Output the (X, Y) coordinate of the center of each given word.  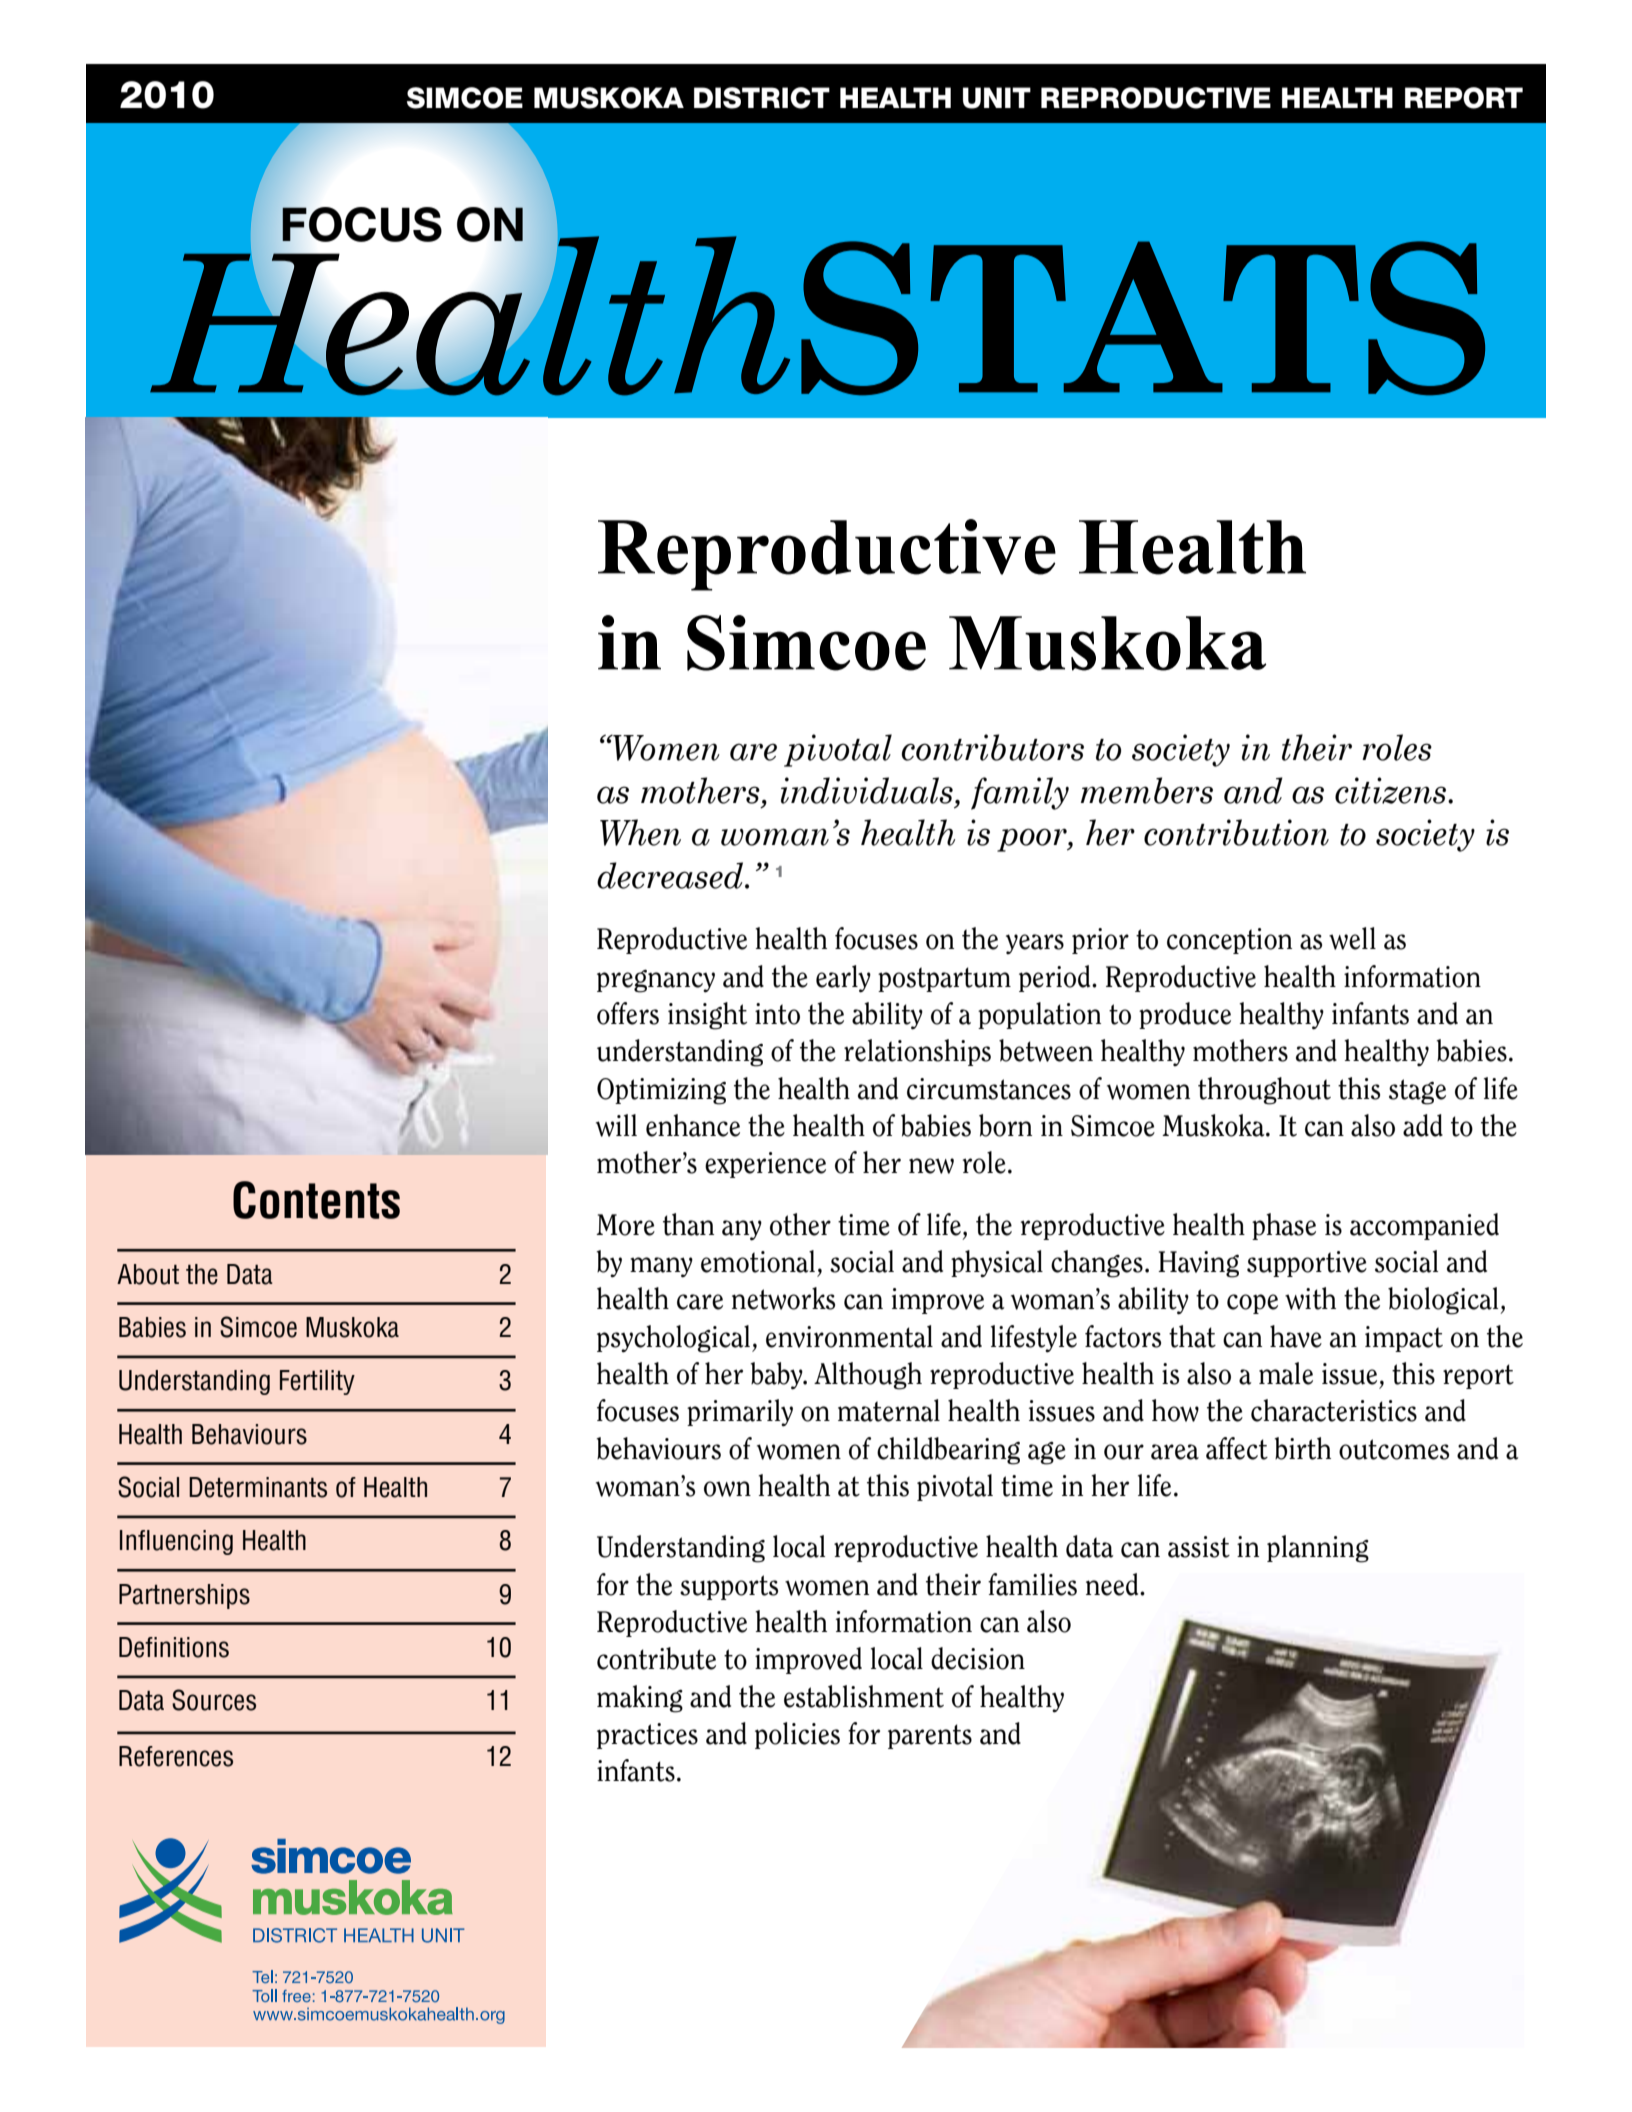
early (843, 979)
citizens (1392, 790)
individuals (867, 790)
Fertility (317, 1382)
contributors (992, 747)
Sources (214, 1700)
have (1296, 1336)
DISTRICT (762, 98)
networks (783, 1298)
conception (1229, 941)
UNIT (997, 98)
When (640, 832)
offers (628, 1013)
